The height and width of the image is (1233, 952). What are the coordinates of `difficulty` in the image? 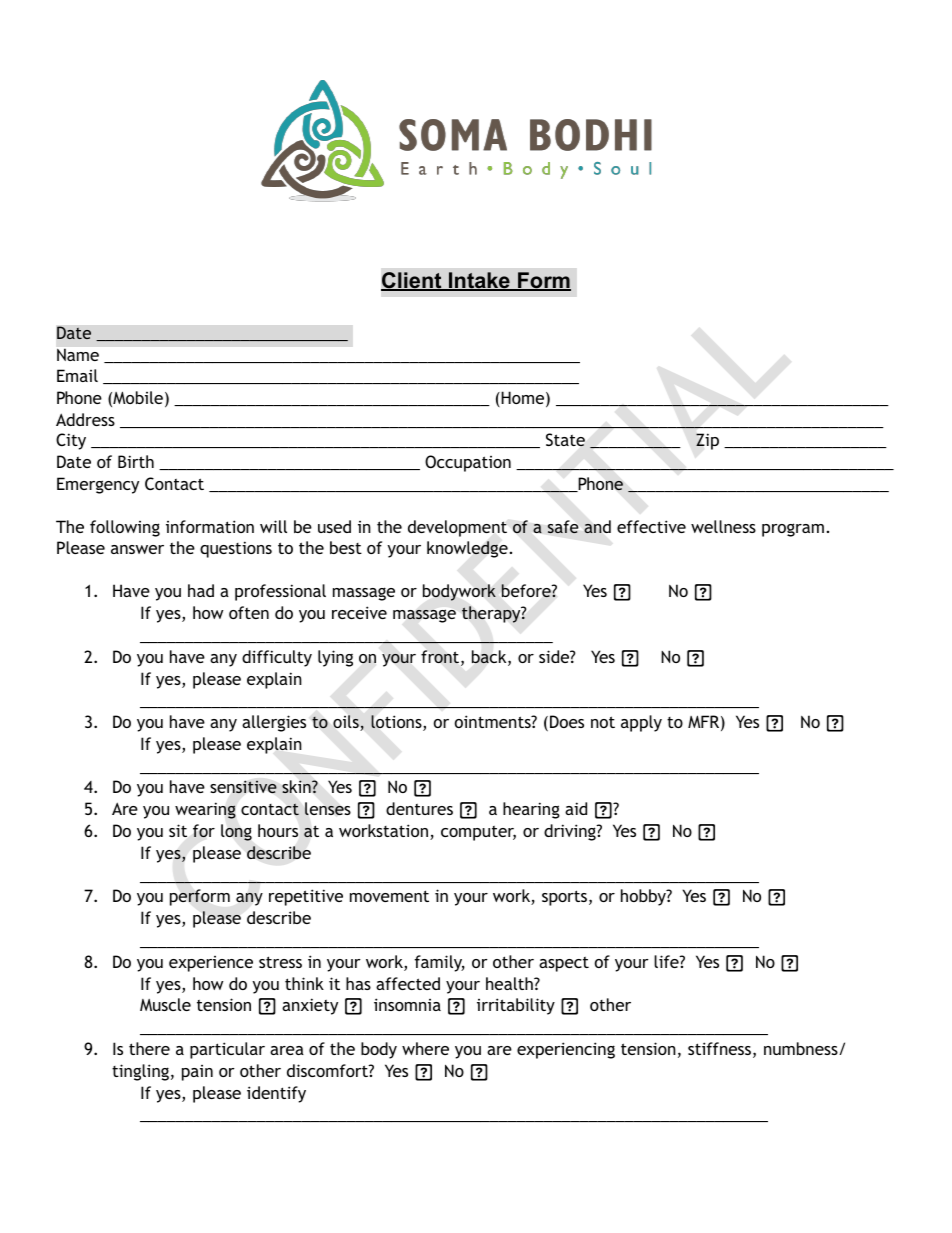 It's located at (277, 658).
